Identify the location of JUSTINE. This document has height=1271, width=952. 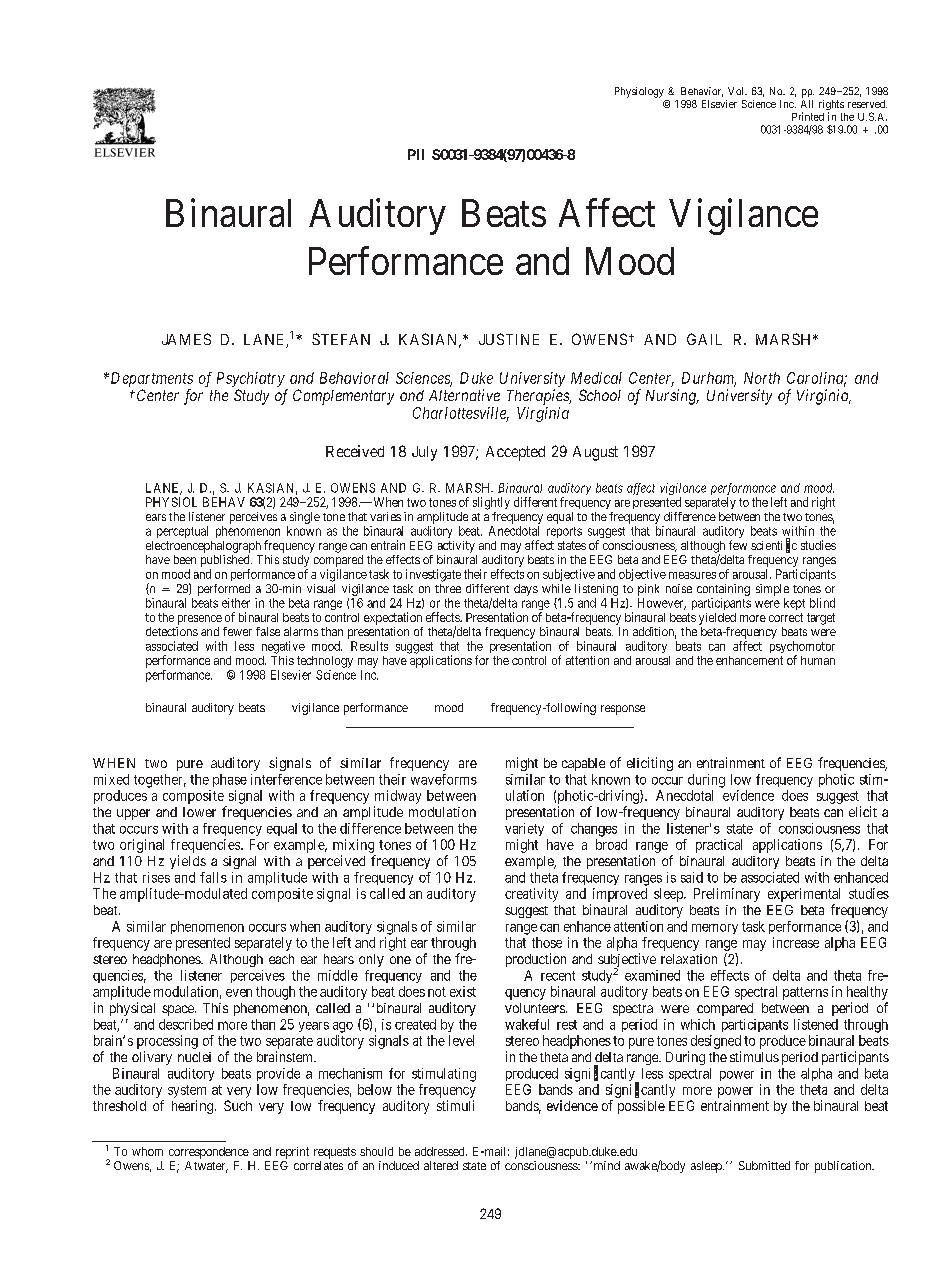
(509, 339).
